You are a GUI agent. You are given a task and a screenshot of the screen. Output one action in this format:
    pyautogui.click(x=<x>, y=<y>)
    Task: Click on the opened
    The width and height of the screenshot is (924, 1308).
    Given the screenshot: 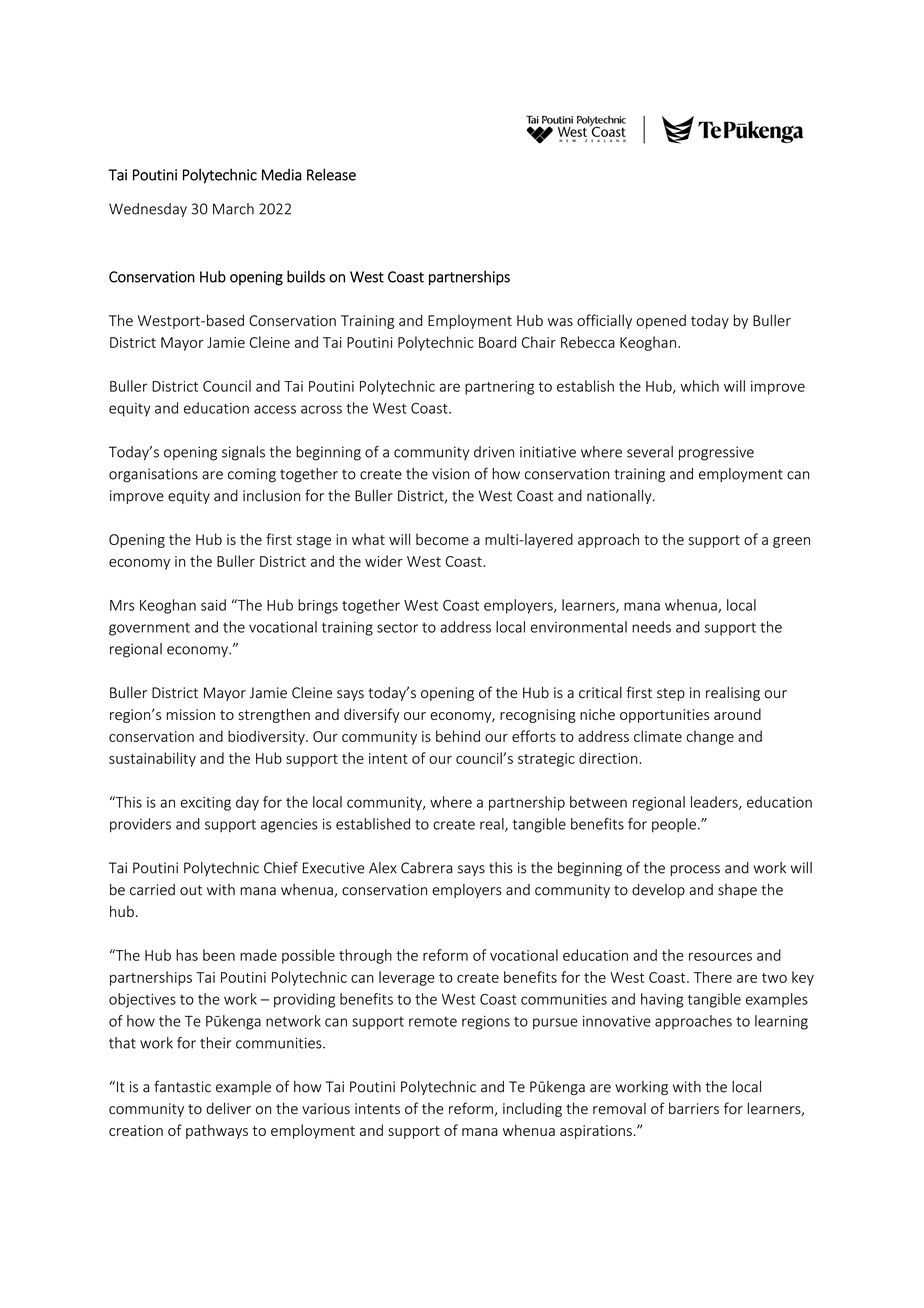 What is the action you would take?
    pyautogui.click(x=661, y=321)
